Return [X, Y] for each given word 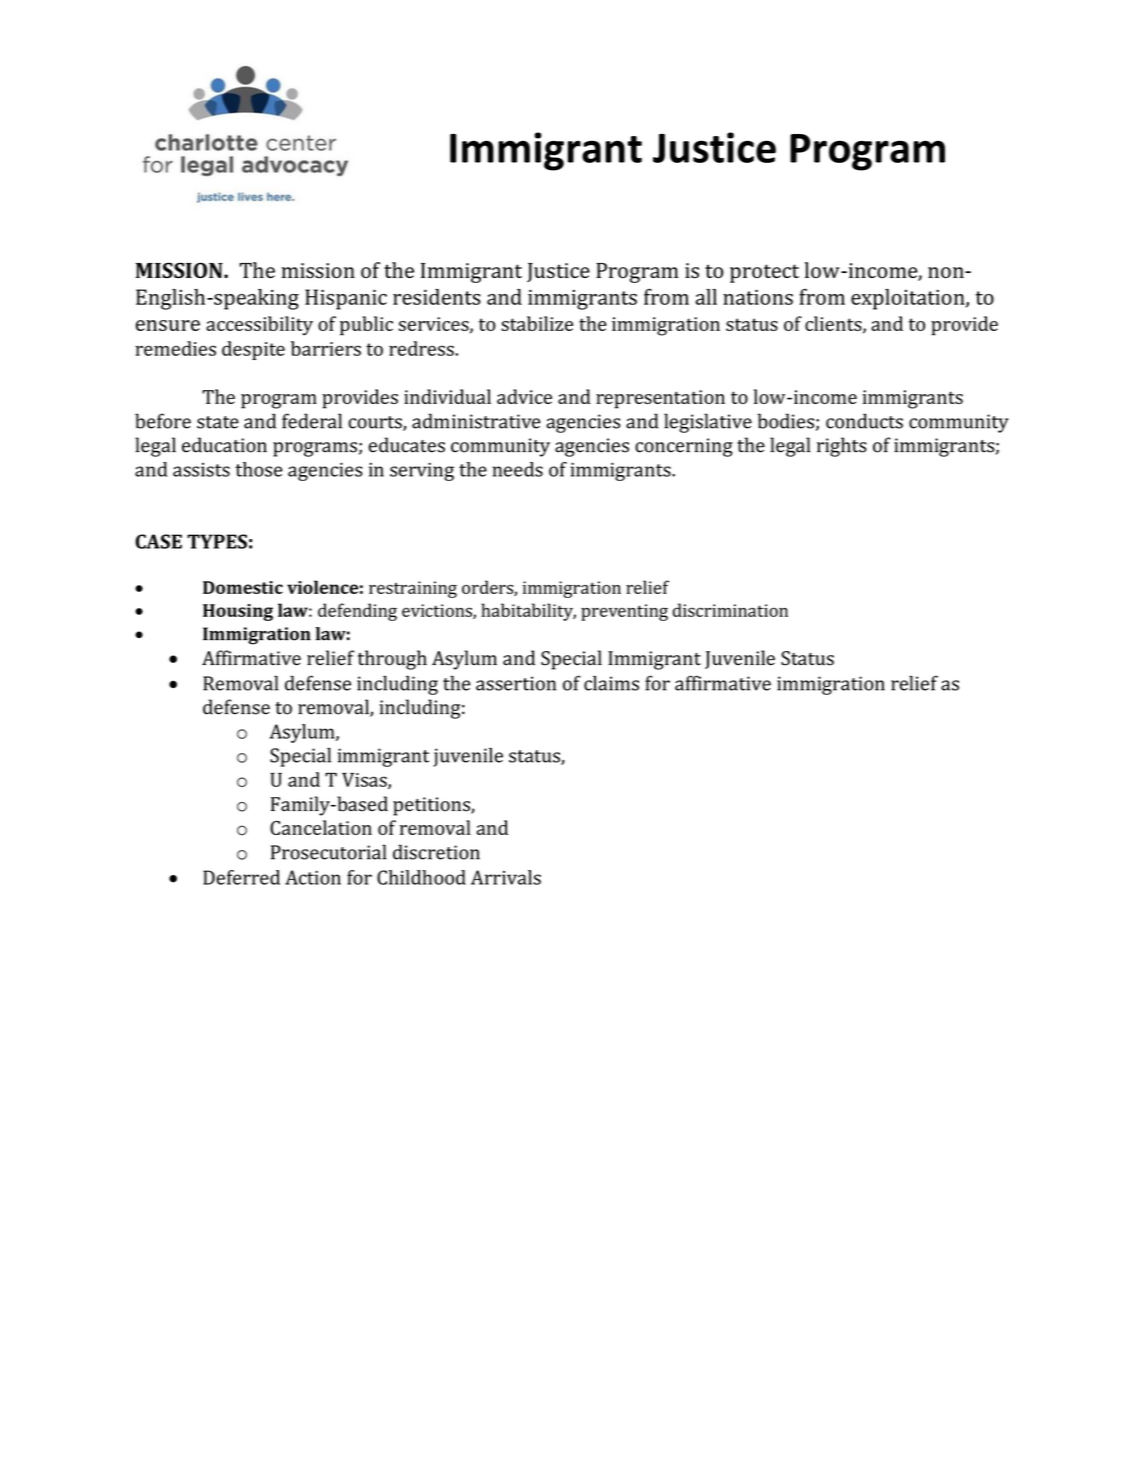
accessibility [259, 326]
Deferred [241, 877]
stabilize [537, 323]
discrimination [730, 610]
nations [758, 297]
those [258, 469]
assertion [516, 683]
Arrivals [506, 877]
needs [517, 469]
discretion [436, 852]
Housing [238, 612]
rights [842, 447]
